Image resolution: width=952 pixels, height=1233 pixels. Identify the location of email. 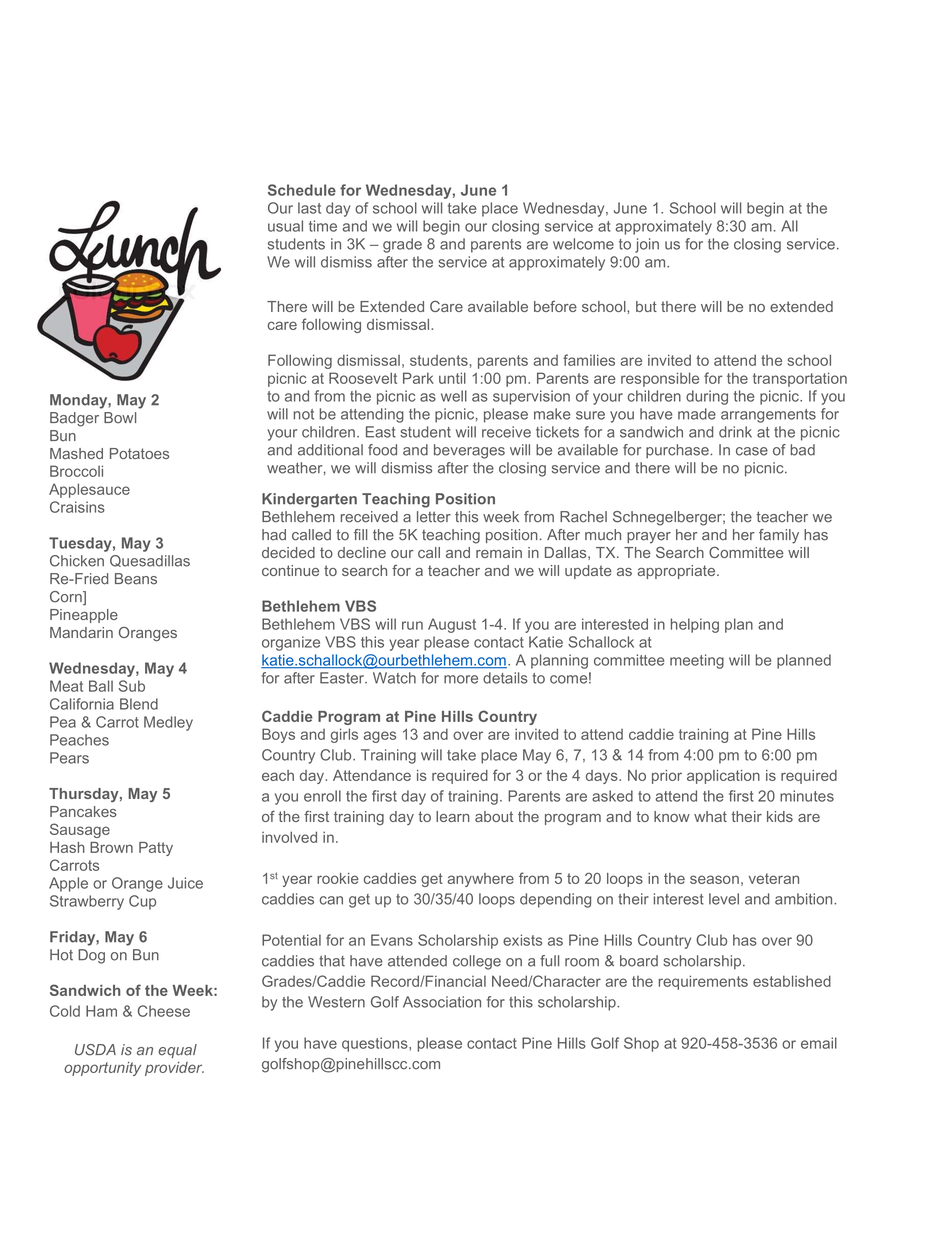
(819, 1043).
